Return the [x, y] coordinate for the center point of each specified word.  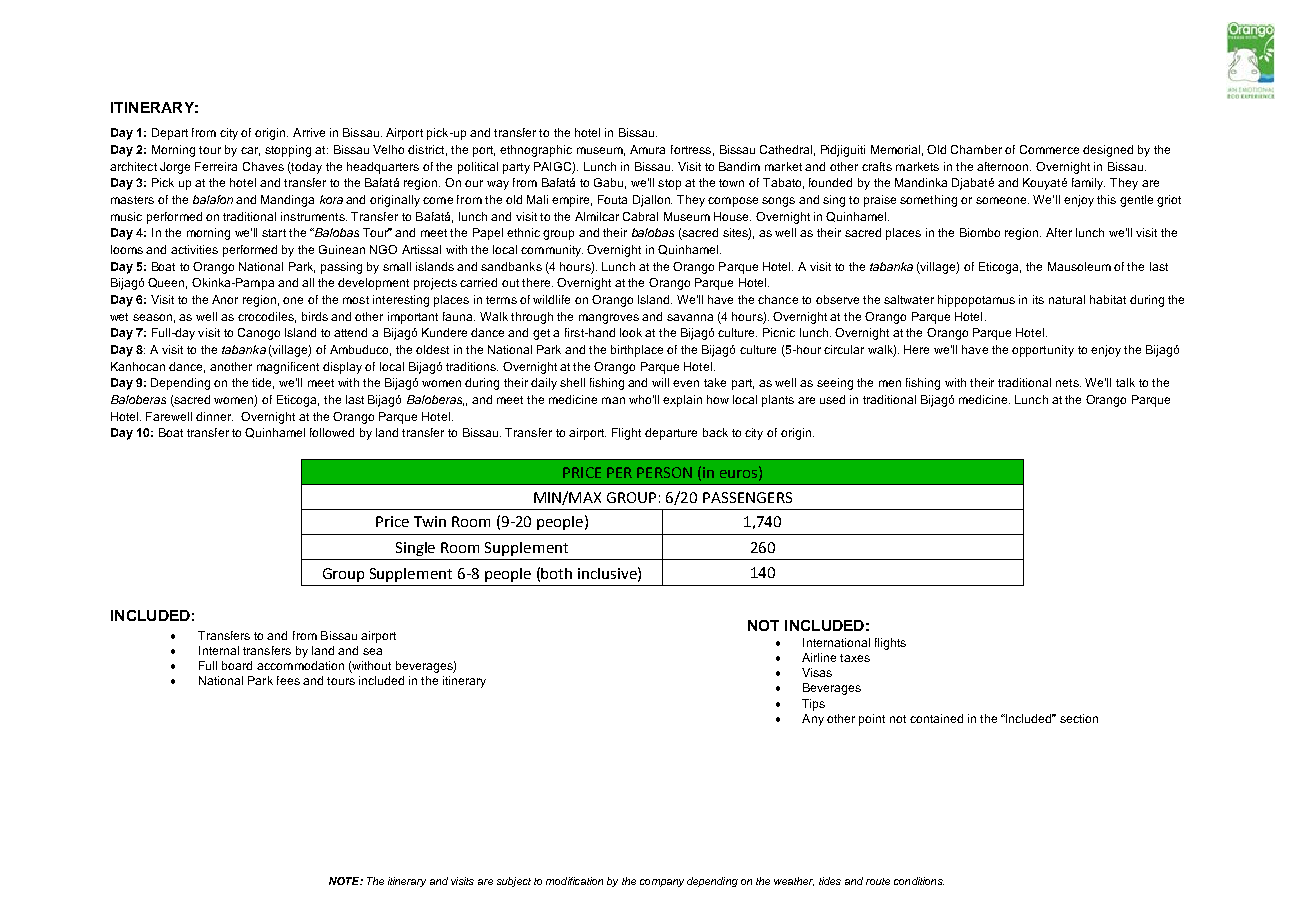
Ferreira [216, 166]
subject [514, 882]
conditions [919, 881]
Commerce [1049, 149]
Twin [430, 521]
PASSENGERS [747, 497]
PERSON [664, 472]
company [662, 883]
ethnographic [536, 151]
